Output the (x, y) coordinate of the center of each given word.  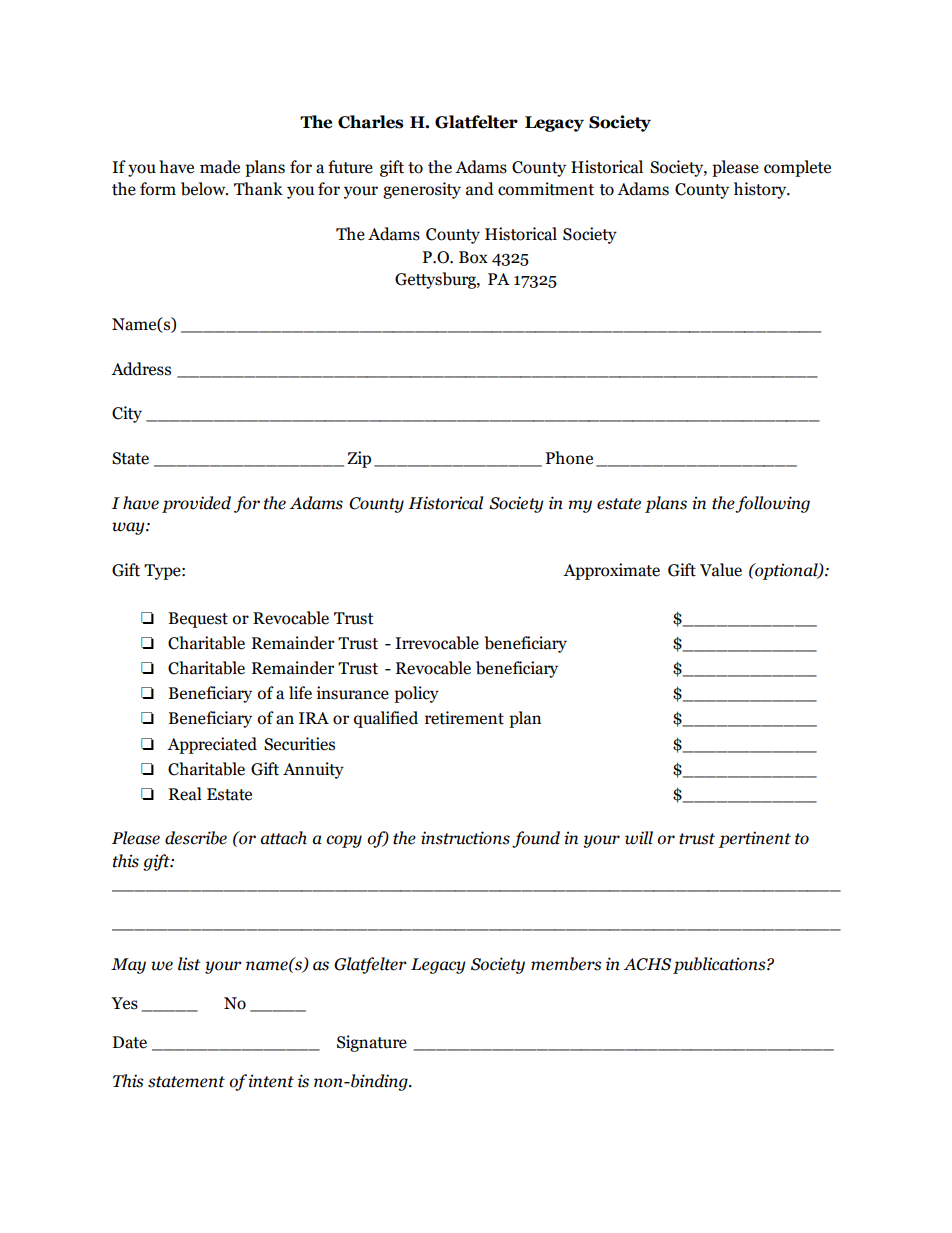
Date (130, 1042)
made (220, 167)
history (761, 190)
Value (721, 570)
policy (416, 694)
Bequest (198, 620)
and (480, 189)
